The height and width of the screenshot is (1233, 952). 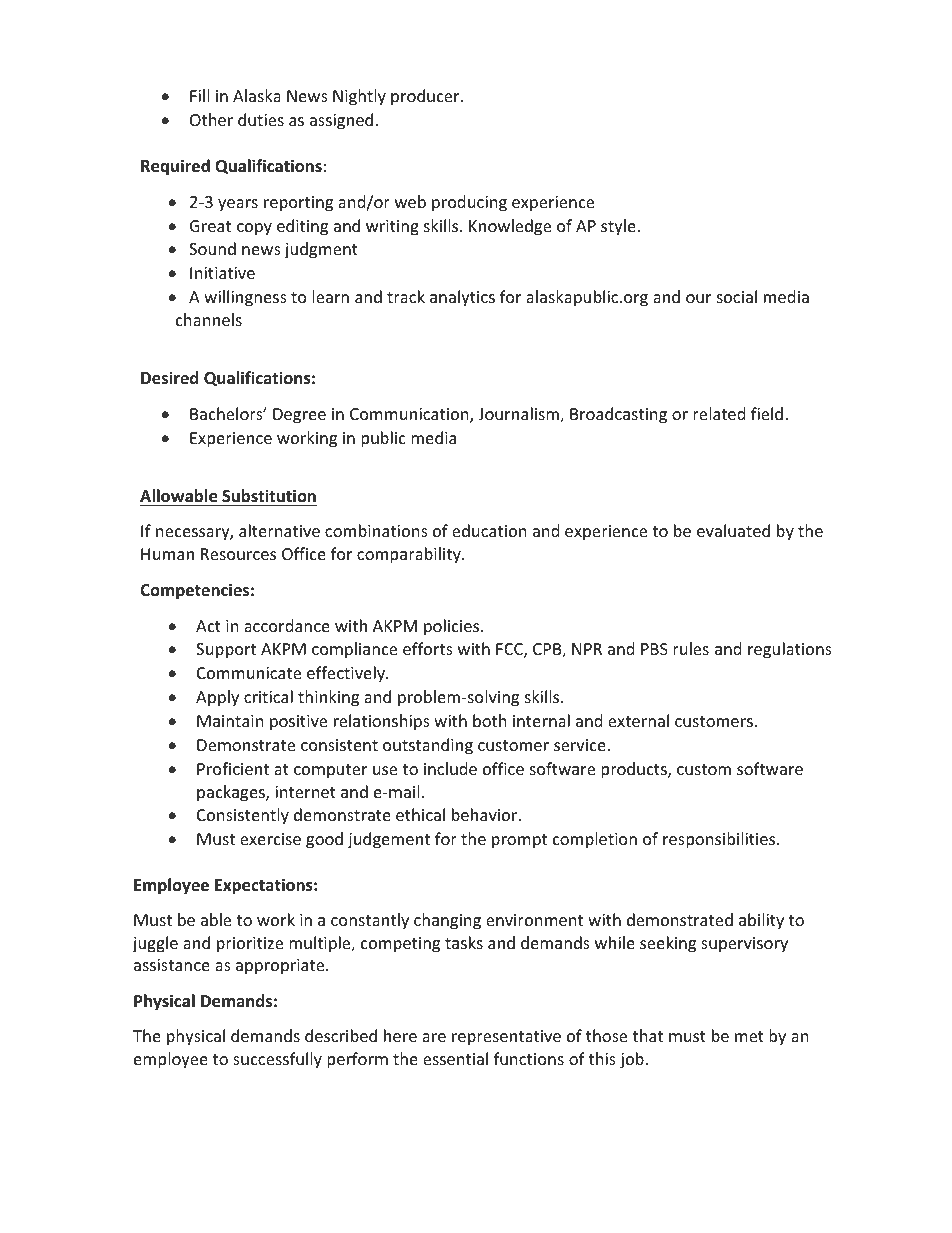 I want to click on producer, so click(x=426, y=97).
